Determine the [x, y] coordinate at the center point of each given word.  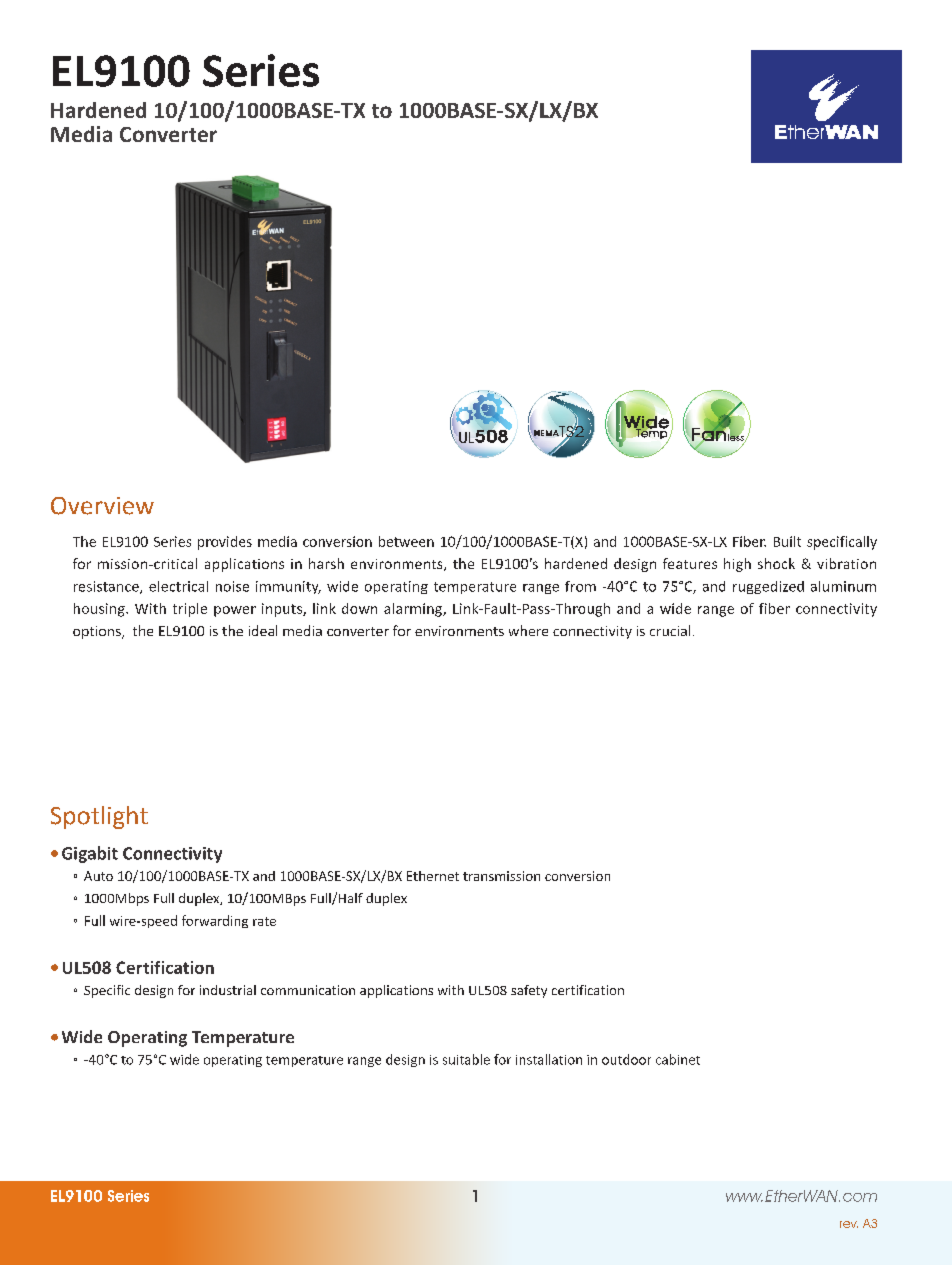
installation [549, 1059]
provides [225, 543]
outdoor [626, 1059]
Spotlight [99, 817]
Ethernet [433, 876]
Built [787, 541]
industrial [228, 990]
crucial [670, 630]
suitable [466, 1059]
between [406, 541]
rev [849, 1224]
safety [529, 991]
